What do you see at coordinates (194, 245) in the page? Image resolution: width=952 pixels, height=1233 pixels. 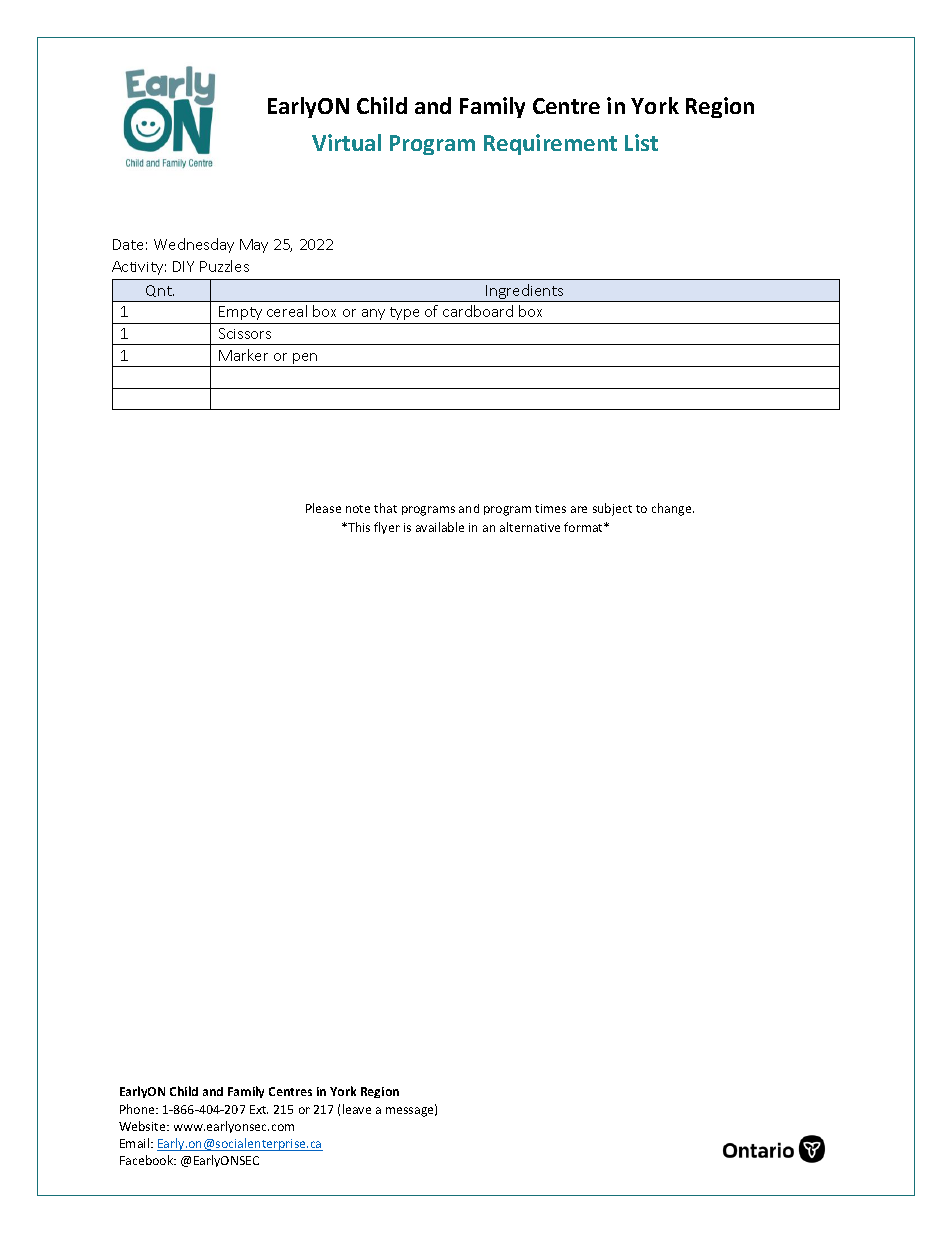 I see `Wednesday` at bounding box center [194, 245].
